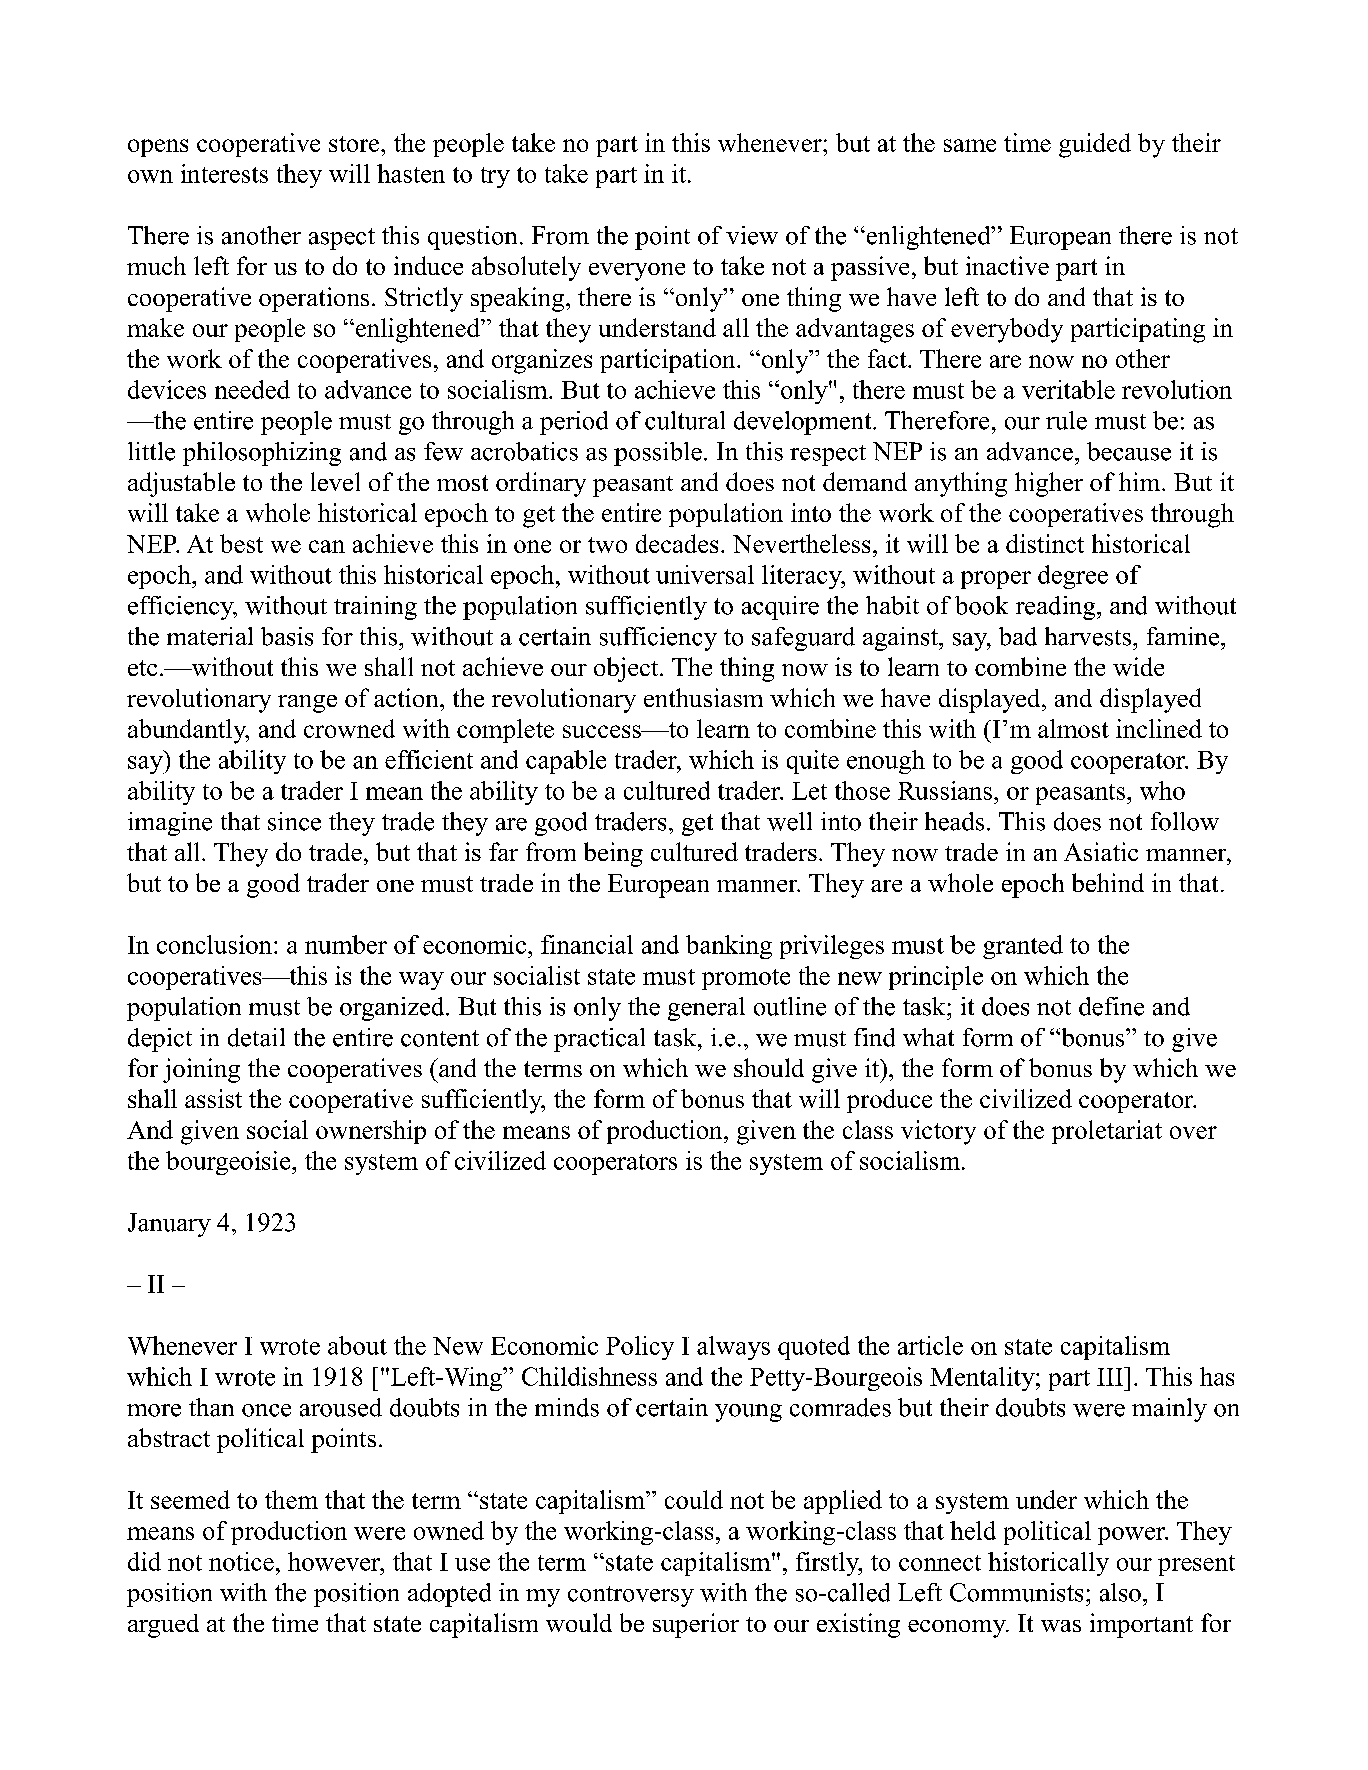 Image resolution: width=1368 pixels, height=1770 pixels. I want to click on being, so click(613, 854).
